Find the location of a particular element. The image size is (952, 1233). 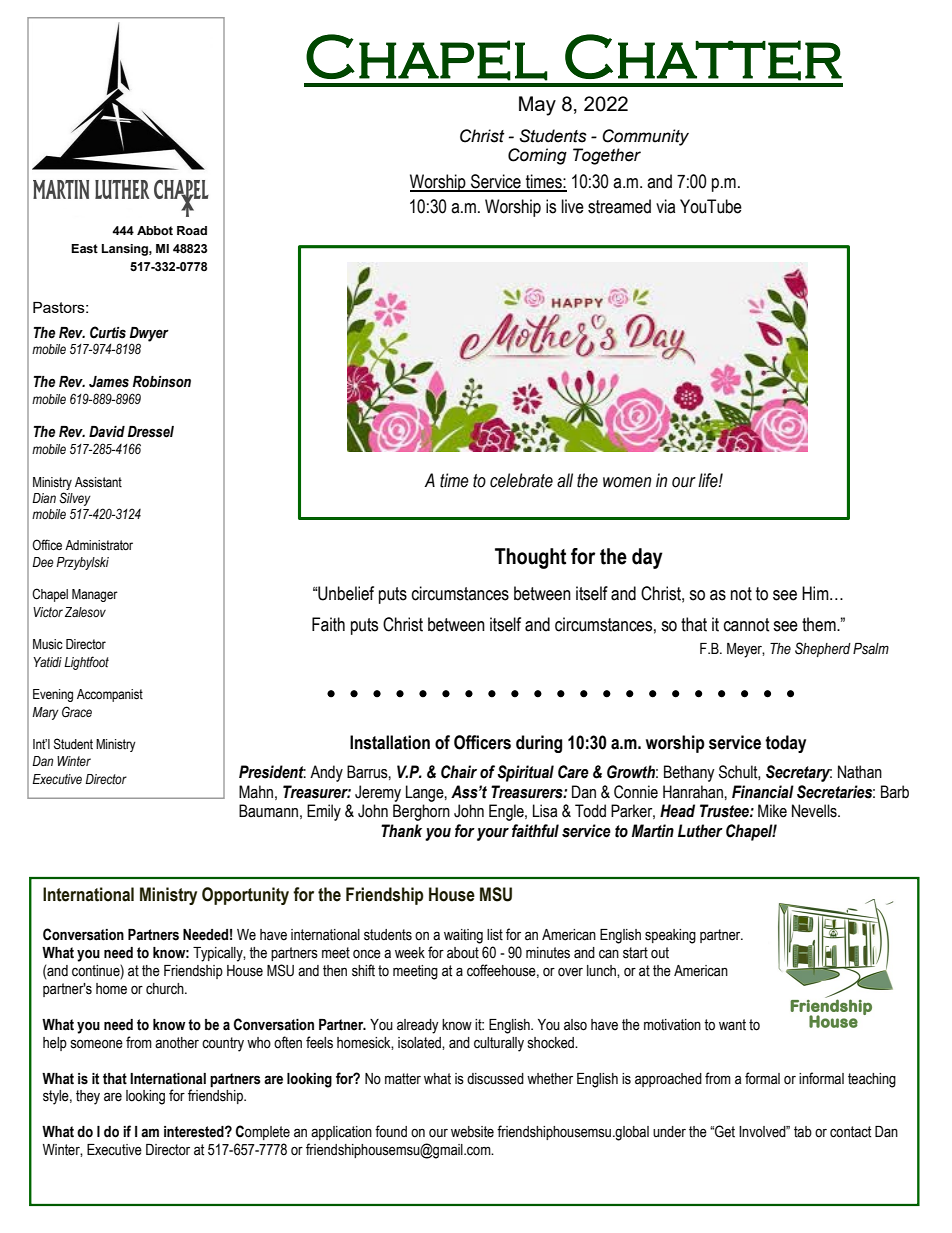

Mike is located at coordinates (772, 811).
